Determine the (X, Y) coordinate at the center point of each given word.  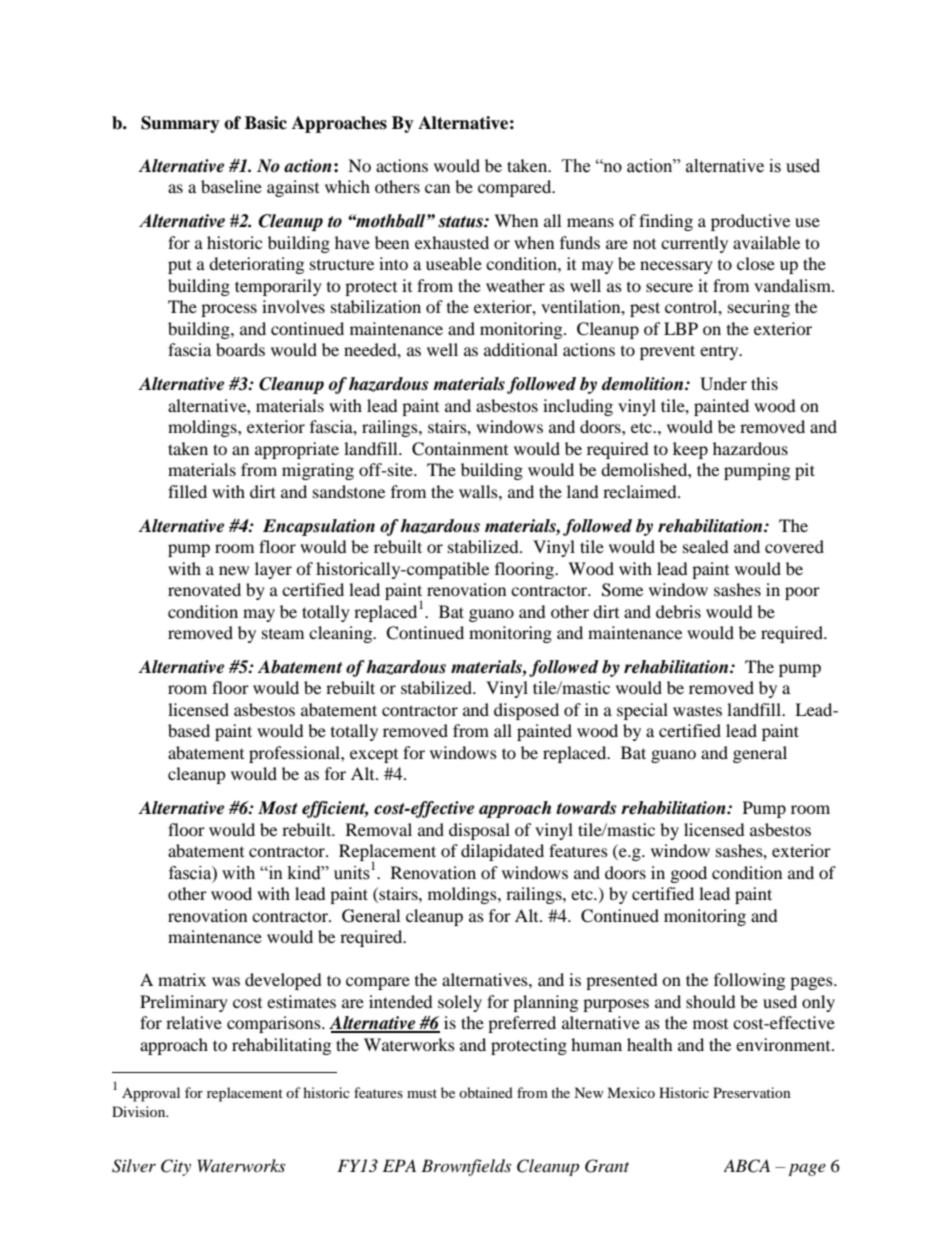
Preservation (752, 1092)
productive (750, 222)
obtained (486, 1092)
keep (690, 450)
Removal (379, 829)
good (689, 874)
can (437, 188)
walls (479, 491)
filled (187, 491)
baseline (231, 186)
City (176, 1167)
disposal (479, 831)
